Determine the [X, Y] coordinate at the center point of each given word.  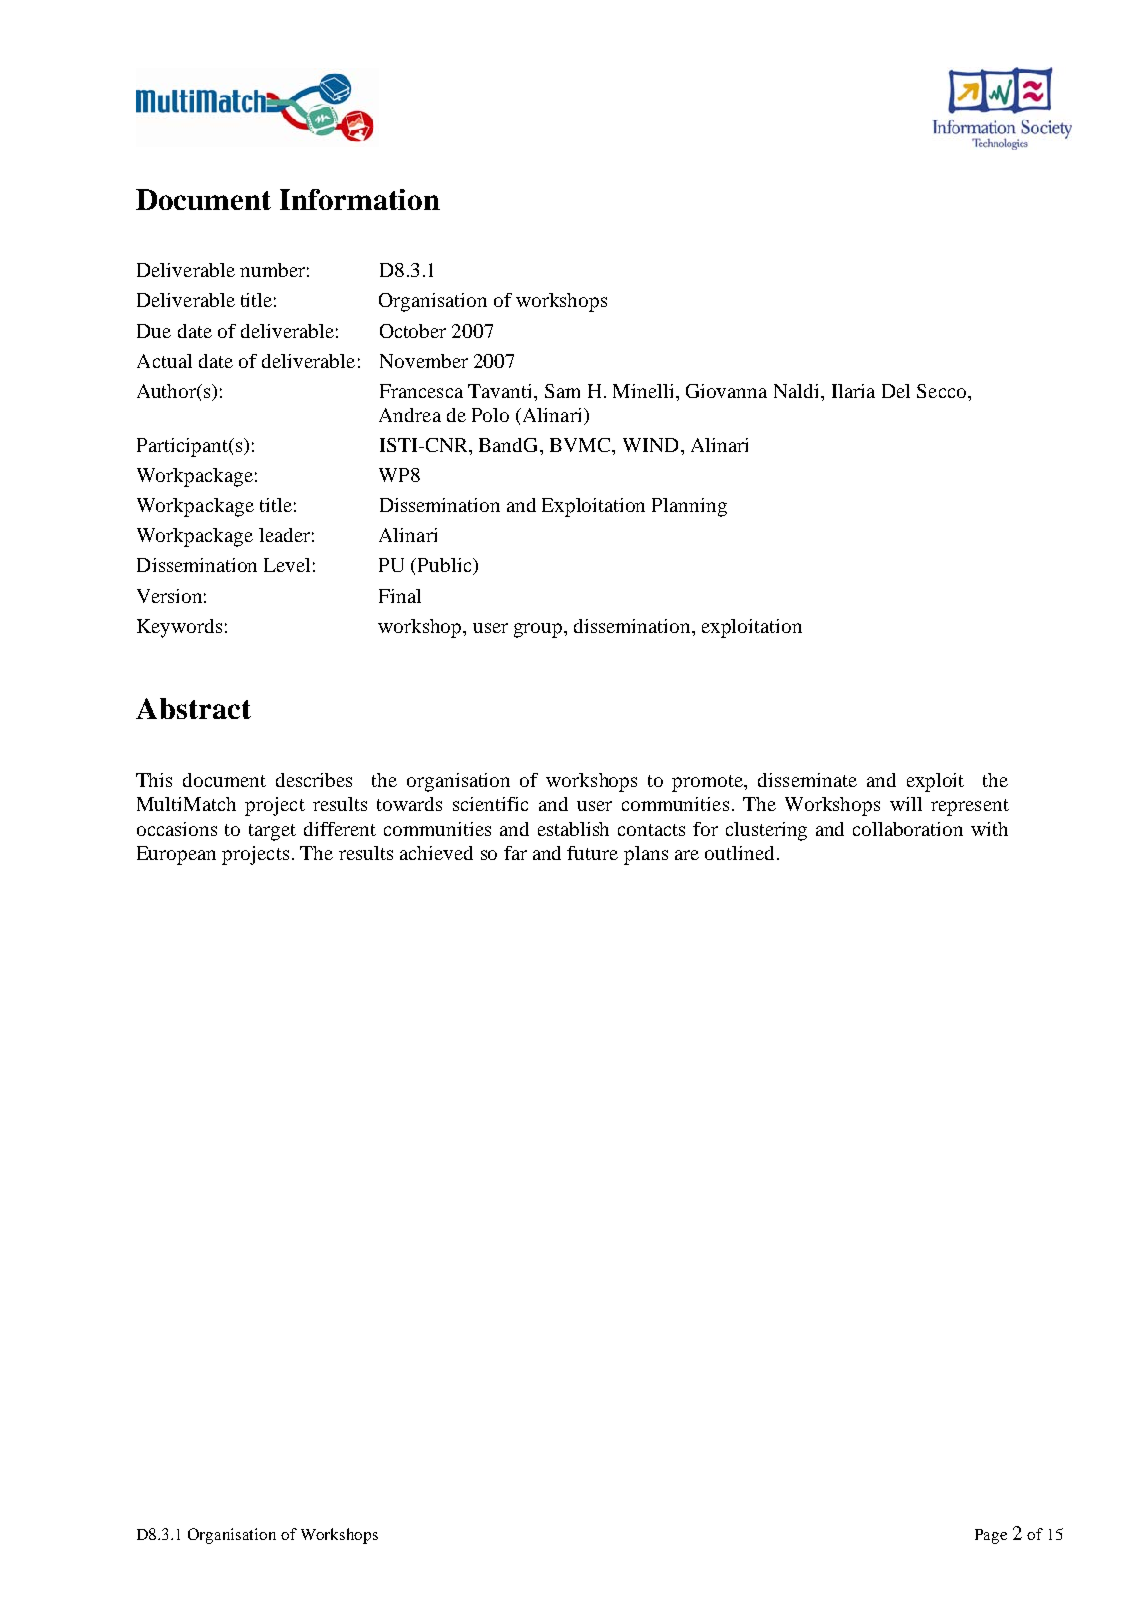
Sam [562, 391]
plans [646, 855]
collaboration [908, 829]
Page [991, 1536]
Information [360, 199]
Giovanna [726, 391]
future [592, 853]
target [272, 832]
